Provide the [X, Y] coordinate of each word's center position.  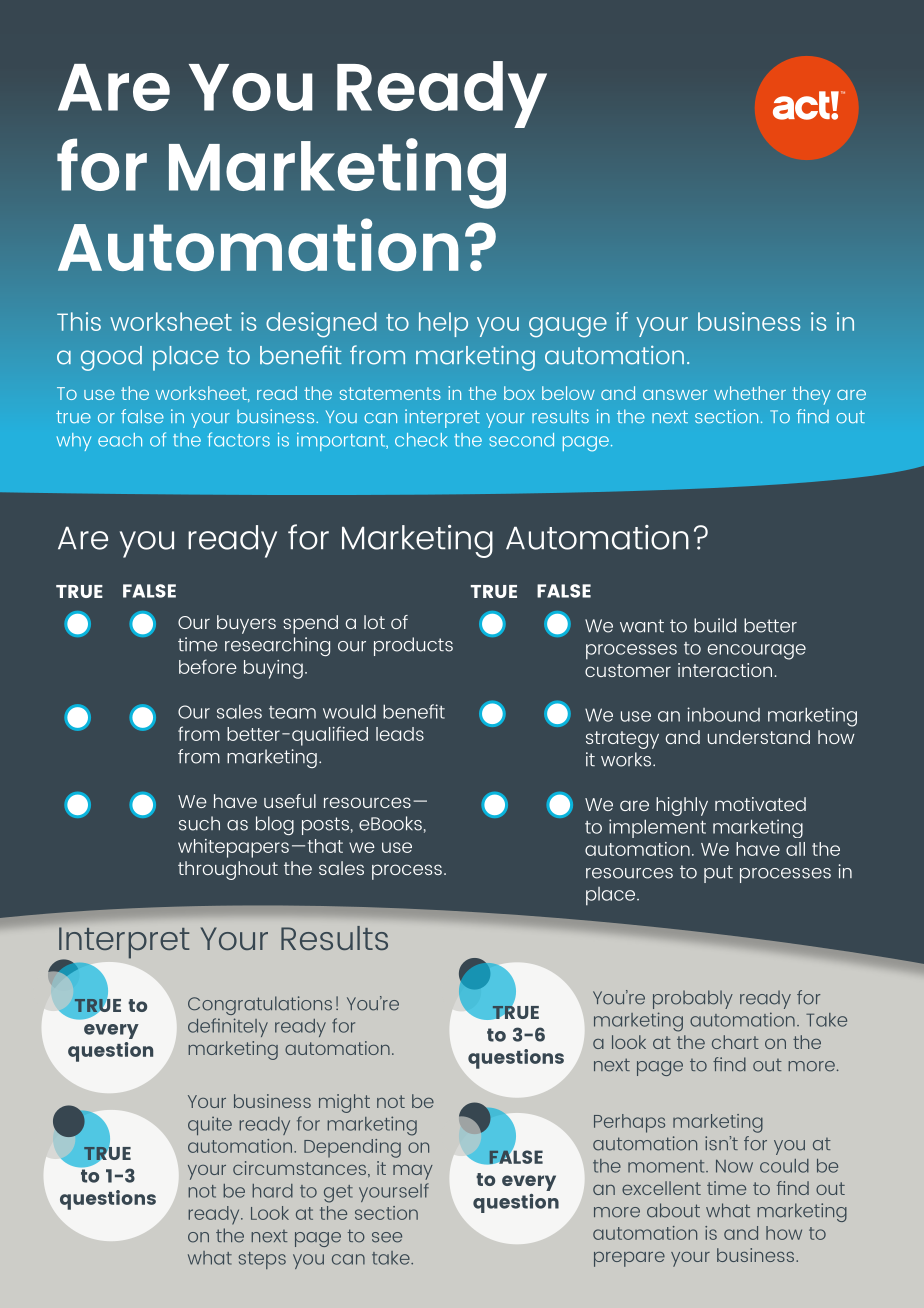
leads [400, 734]
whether [750, 393]
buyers [246, 624]
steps [262, 1260]
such [199, 823]
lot [374, 622]
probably [693, 999]
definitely [228, 1027]
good [111, 358]
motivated [760, 804]
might [344, 1103]
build [715, 625]
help [443, 324]
